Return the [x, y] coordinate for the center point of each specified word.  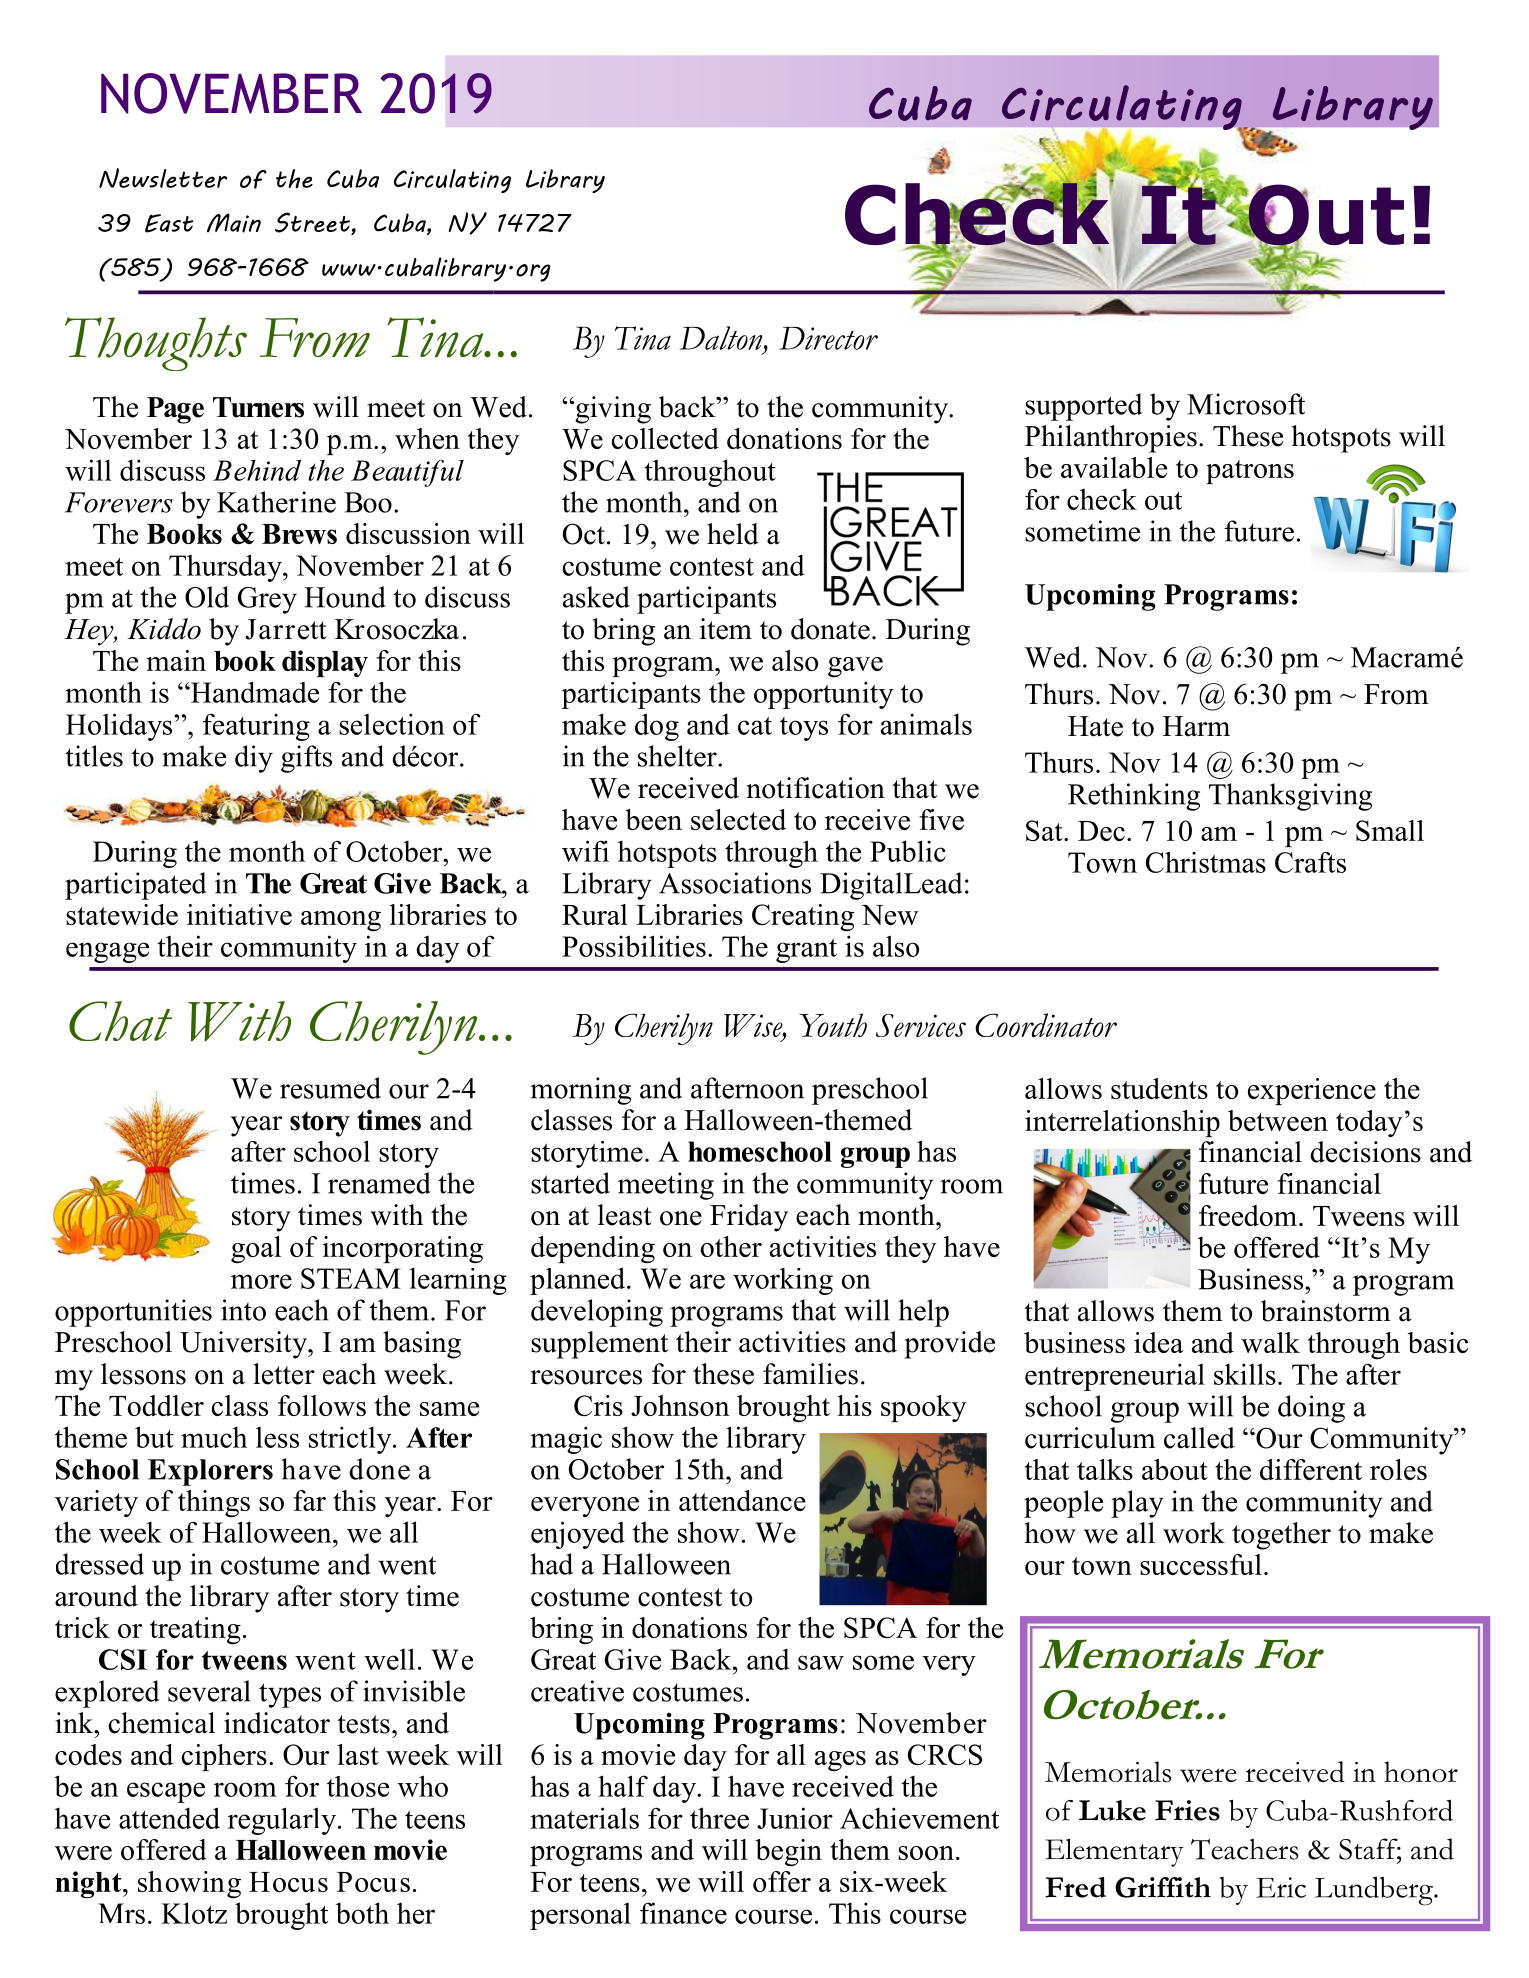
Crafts [1310, 862]
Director [828, 338]
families [810, 1374]
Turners [258, 407]
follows [322, 1405]
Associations [735, 883]
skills [1245, 1374]
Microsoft [1246, 404]
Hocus [288, 1882]
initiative [239, 914]
